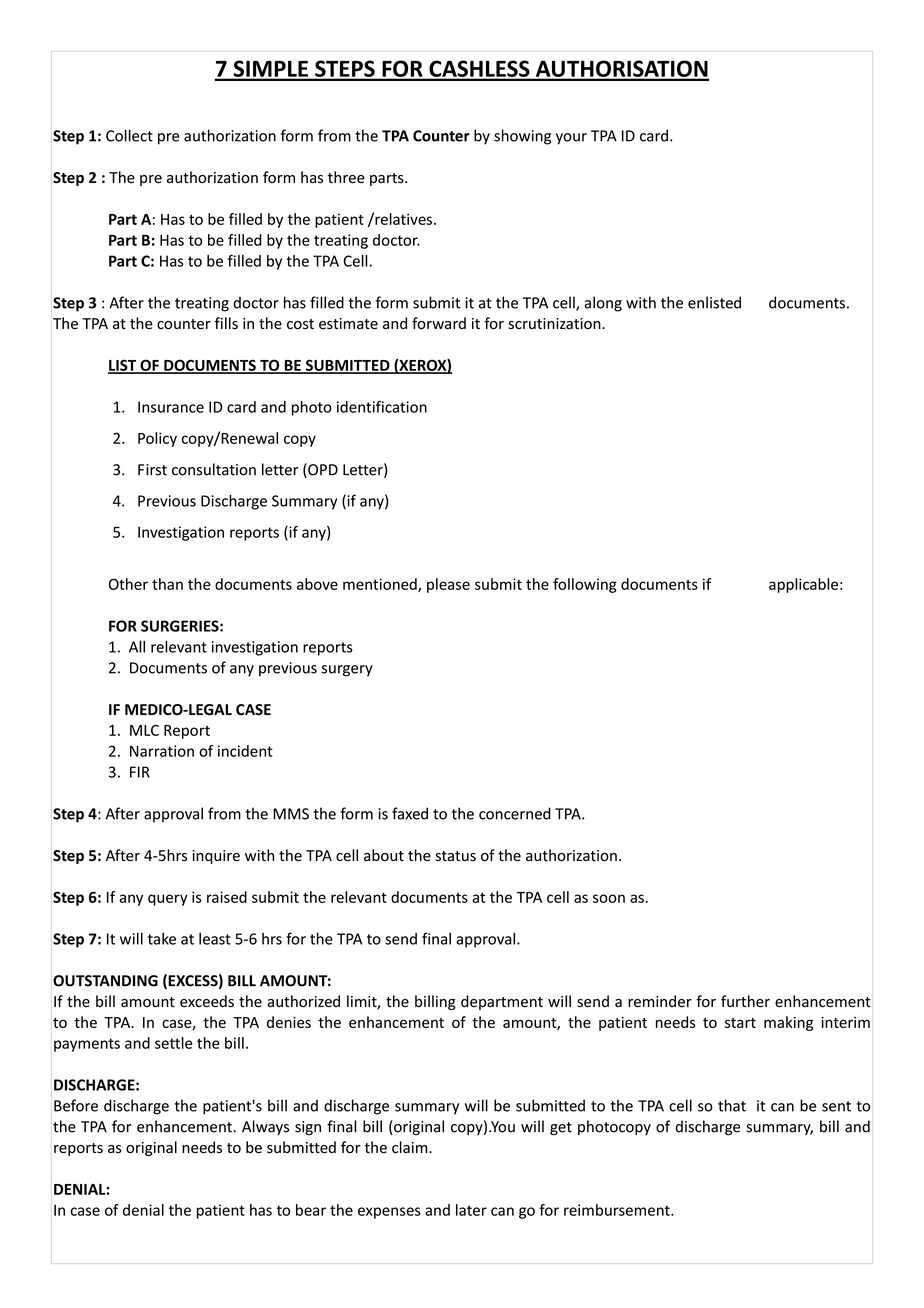  What do you see at coordinates (585, 585) in the document?
I see `following` at bounding box center [585, 585].
